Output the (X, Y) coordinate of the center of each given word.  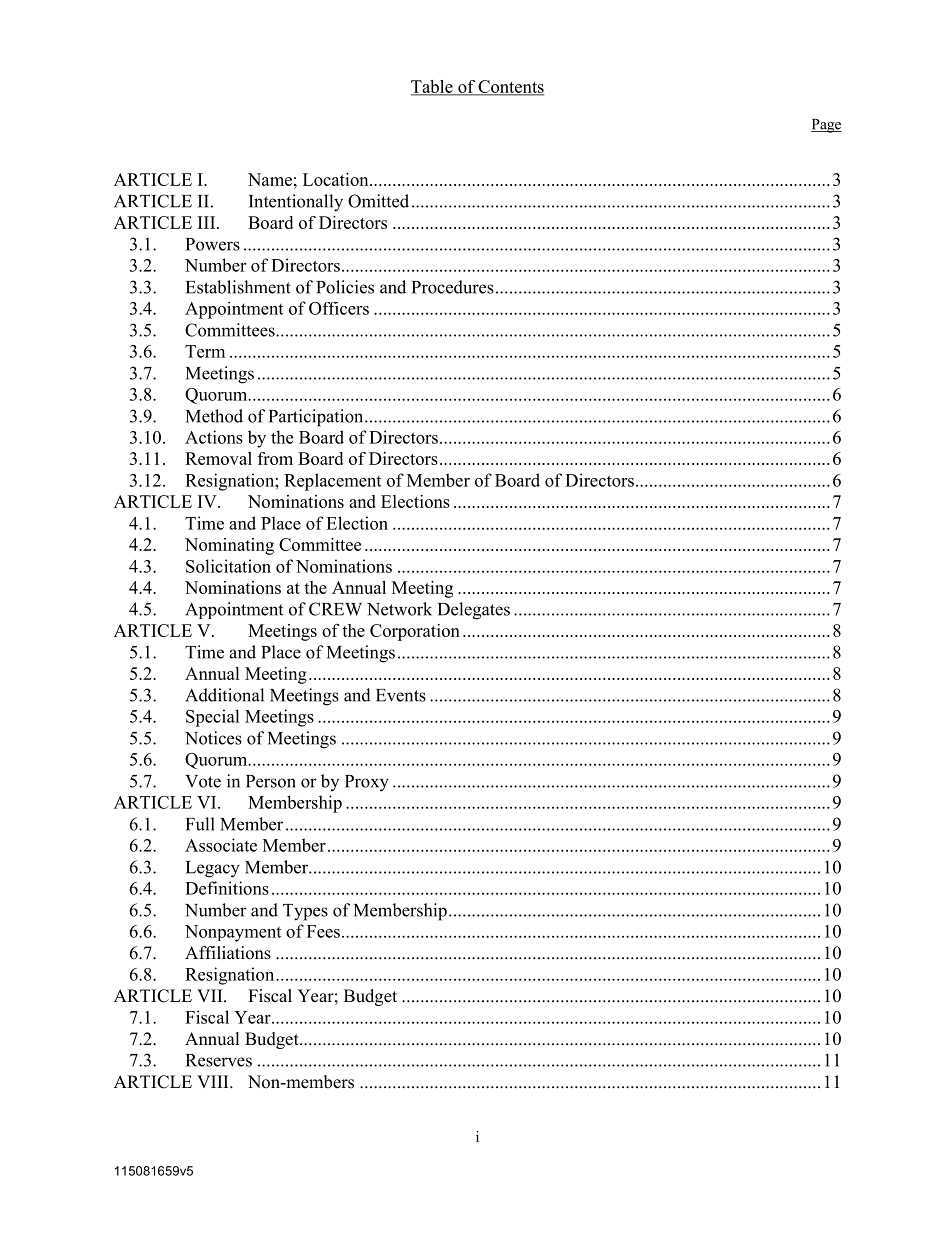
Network (399, 609)
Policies (345, 287)
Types (305, 912)
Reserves (219, 1060)
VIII (214, 1081)
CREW (335, 609)
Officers (339, 308)
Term (205, 351)
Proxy (367, 783)
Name (270, 179)
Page (826, 126)
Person (271, 781)
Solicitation (228, 566)
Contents (510, 87)
